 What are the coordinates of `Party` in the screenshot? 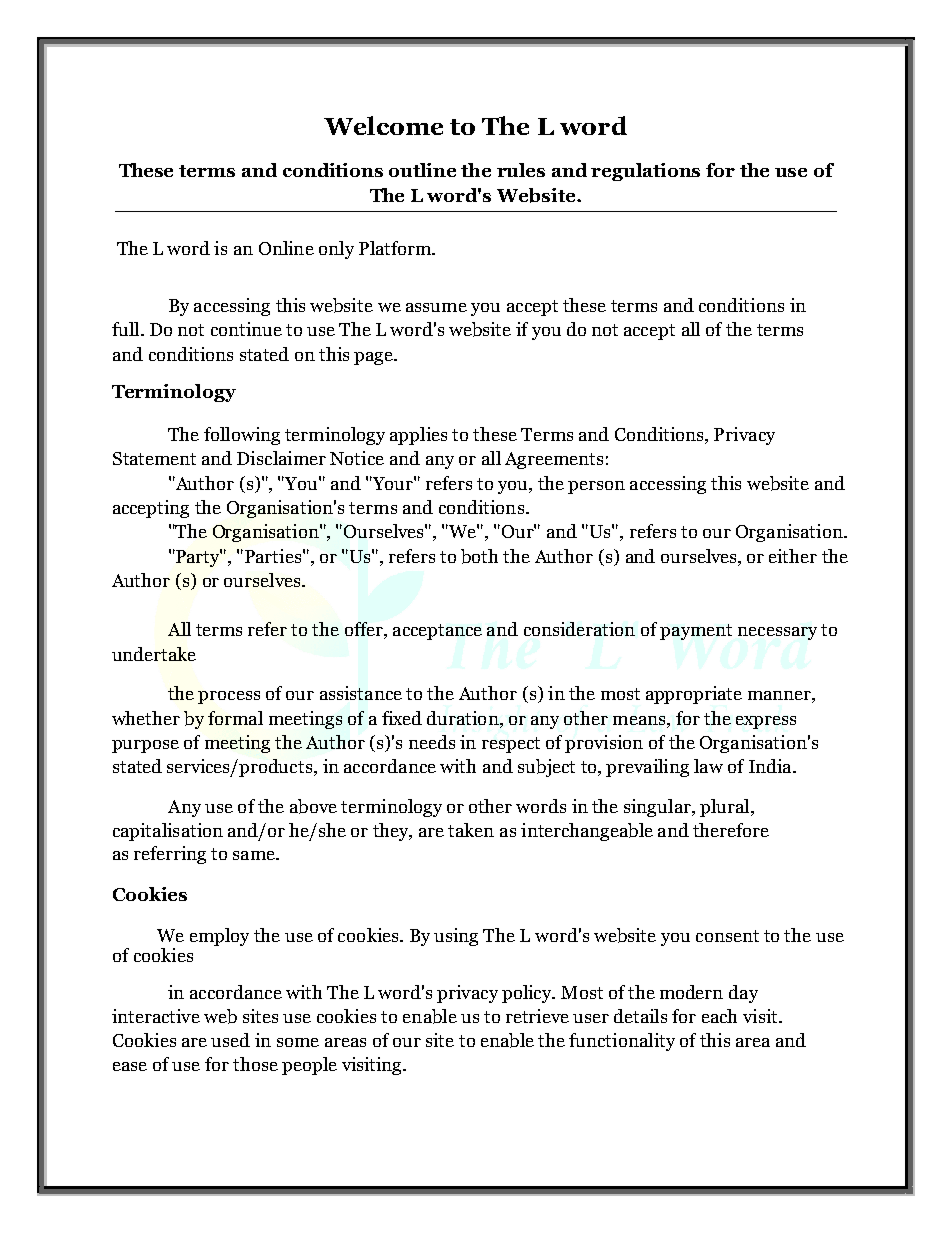 It's located at (198, 558).
